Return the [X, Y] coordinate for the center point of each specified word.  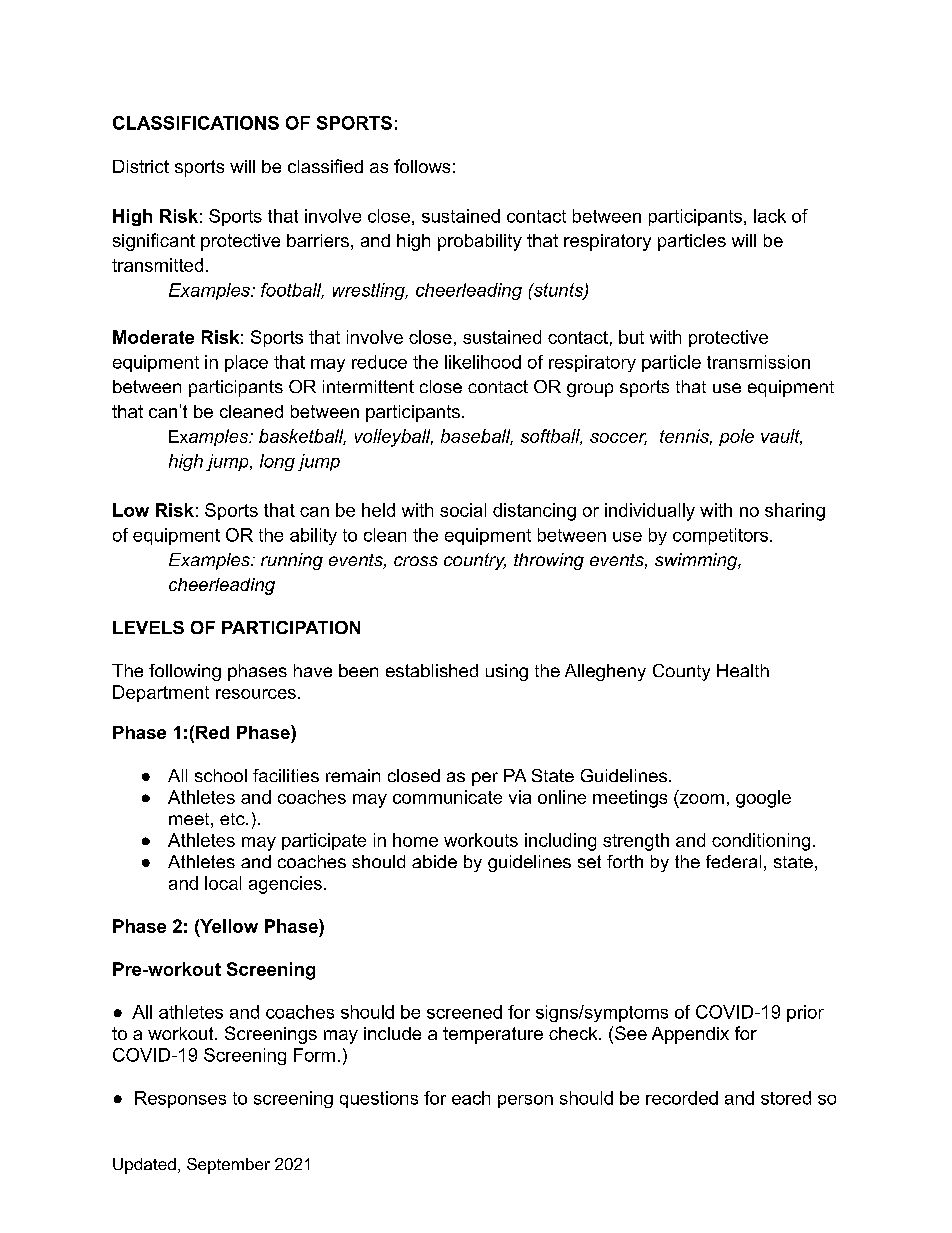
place [246, 363]
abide [434, 861]
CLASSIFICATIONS [196, 123]
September [228, 1166]
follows [422, 166]
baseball [477, 437]
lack [770, 216]
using [507, 672]
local [223, 883]
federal [733, 861]
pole [736, 437]
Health [743, 670]
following [185, 672]
